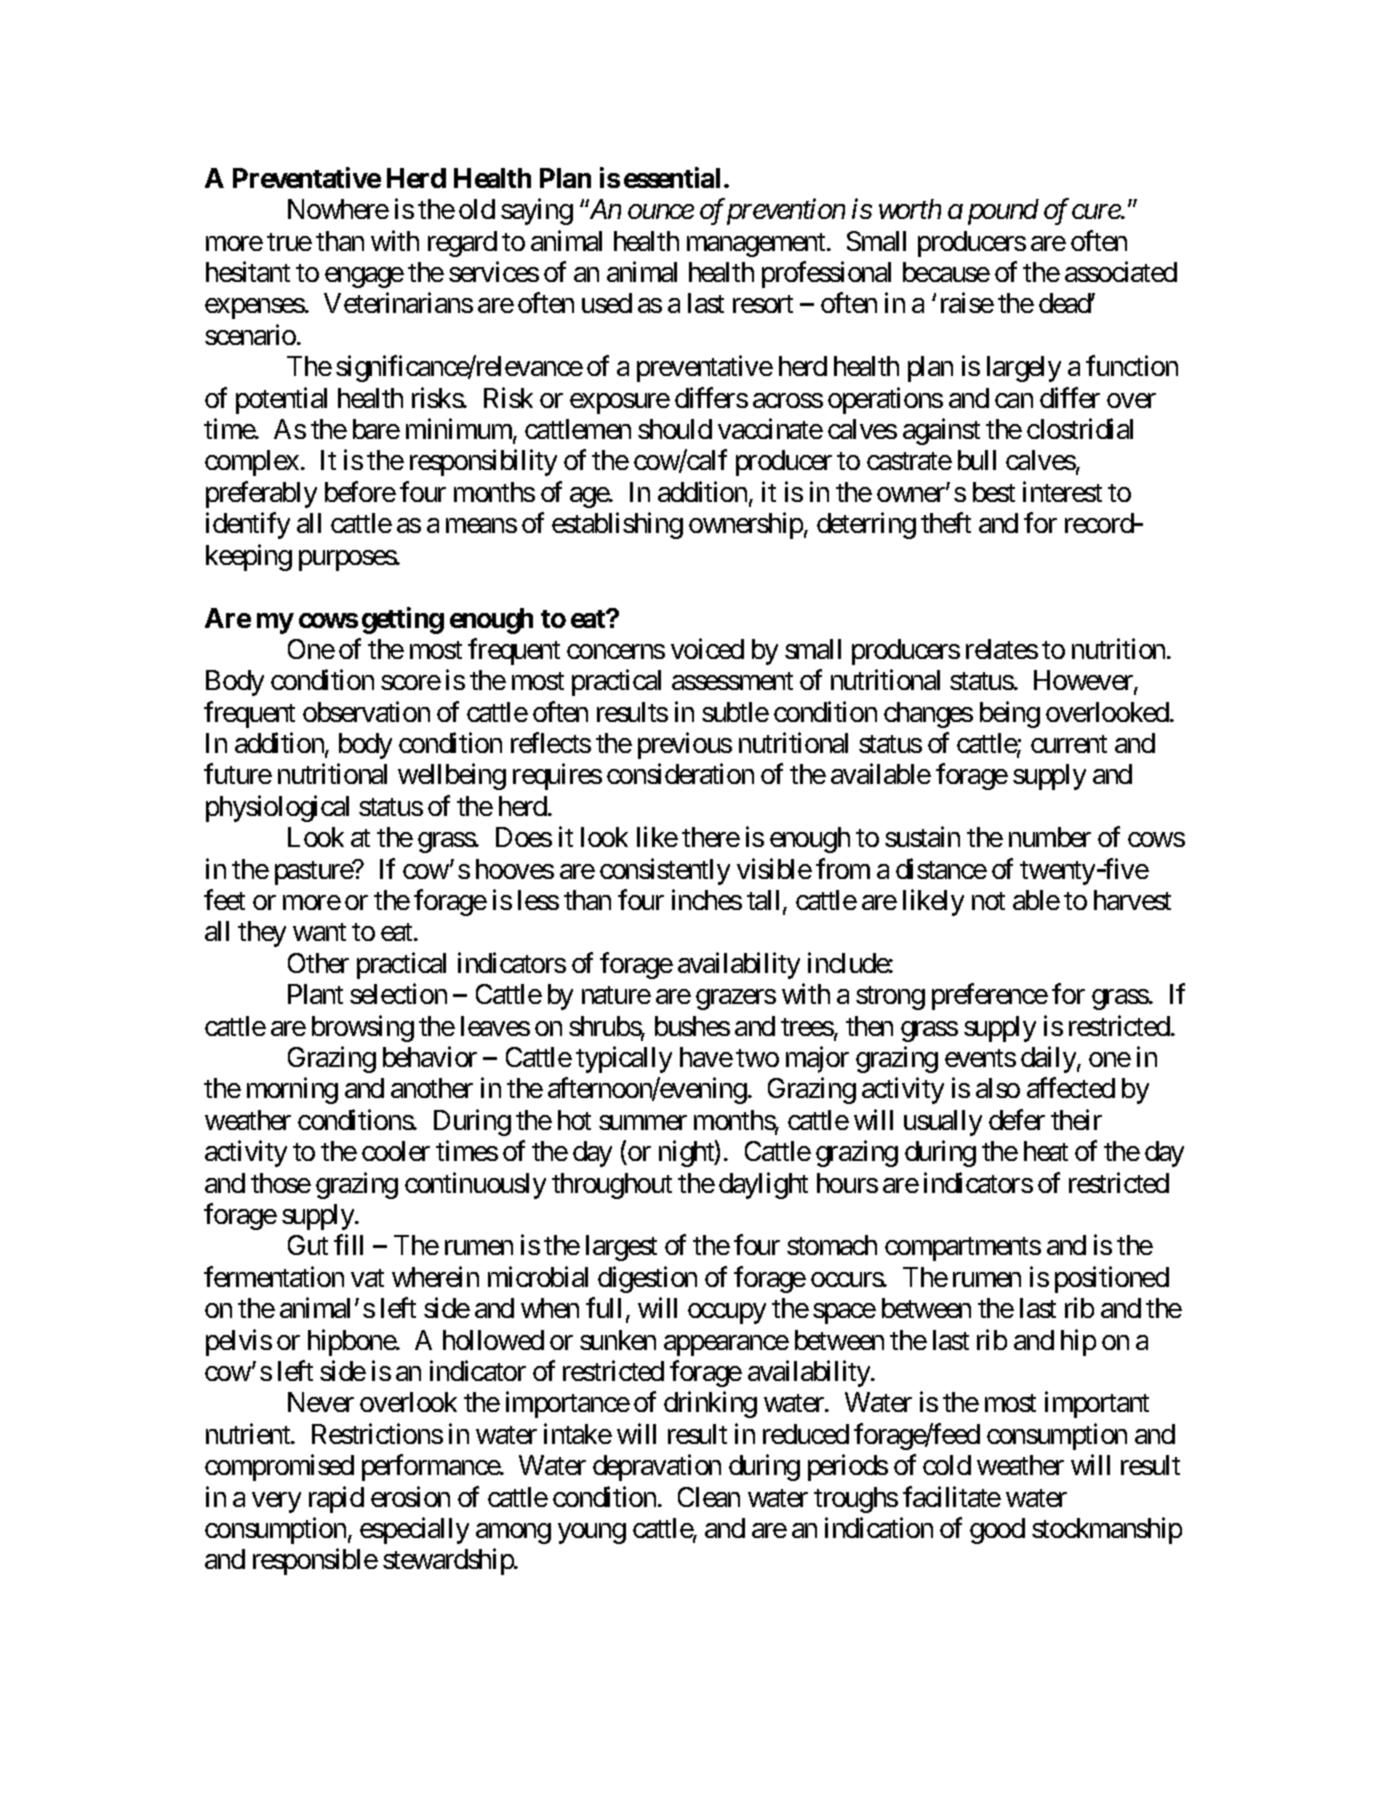  Describe the element at coordinates (665, 871) in the screenshot. I see `consistently` at that location.
